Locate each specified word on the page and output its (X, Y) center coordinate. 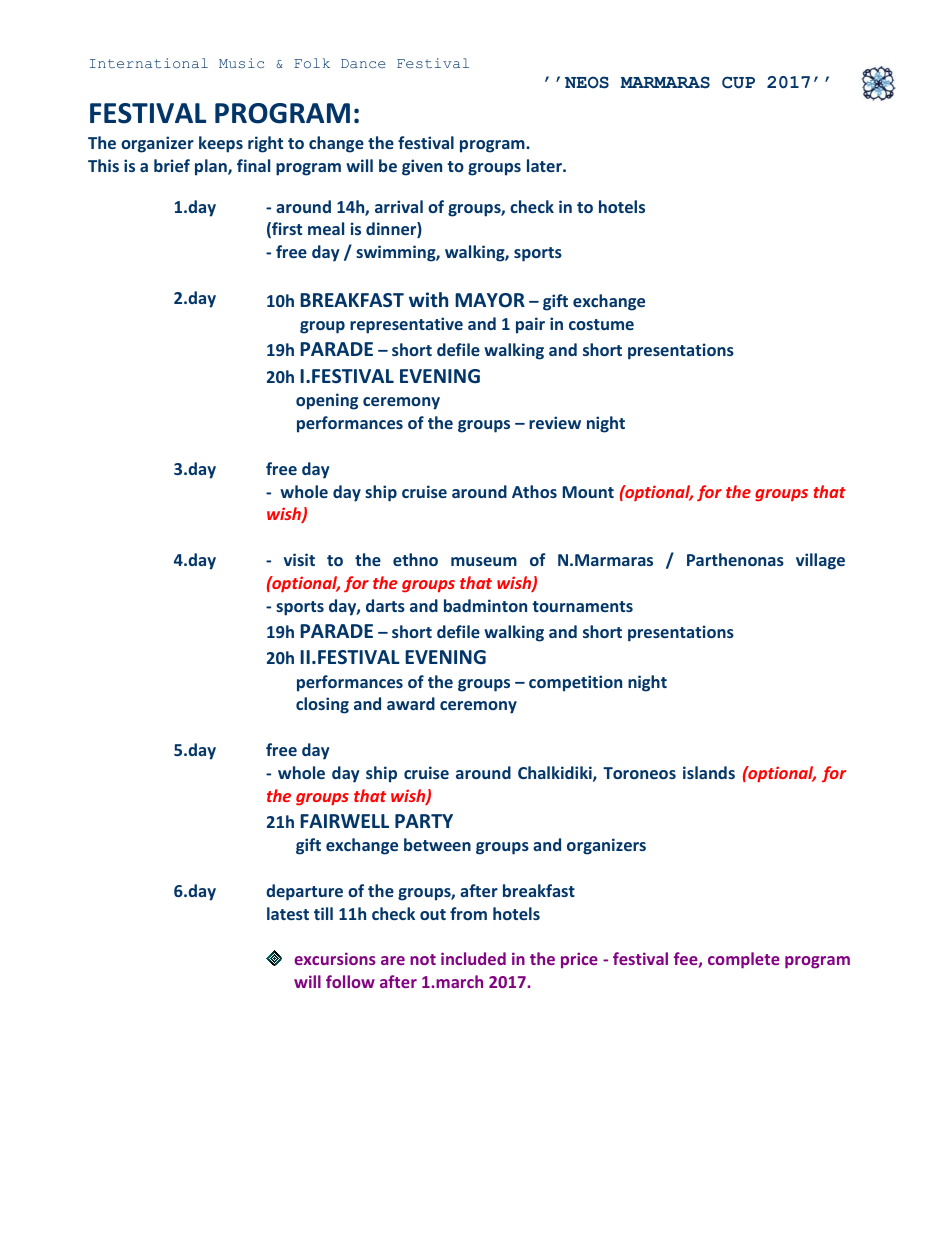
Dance (363, 63)
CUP (738, 82)
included (473, 958)
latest (288, 913)
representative (406, 325)
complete (744, 960)
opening (327, 401)
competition (575, 683)
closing (322, 705)
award (411, 703)
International (149, 63)
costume (601, 324)
